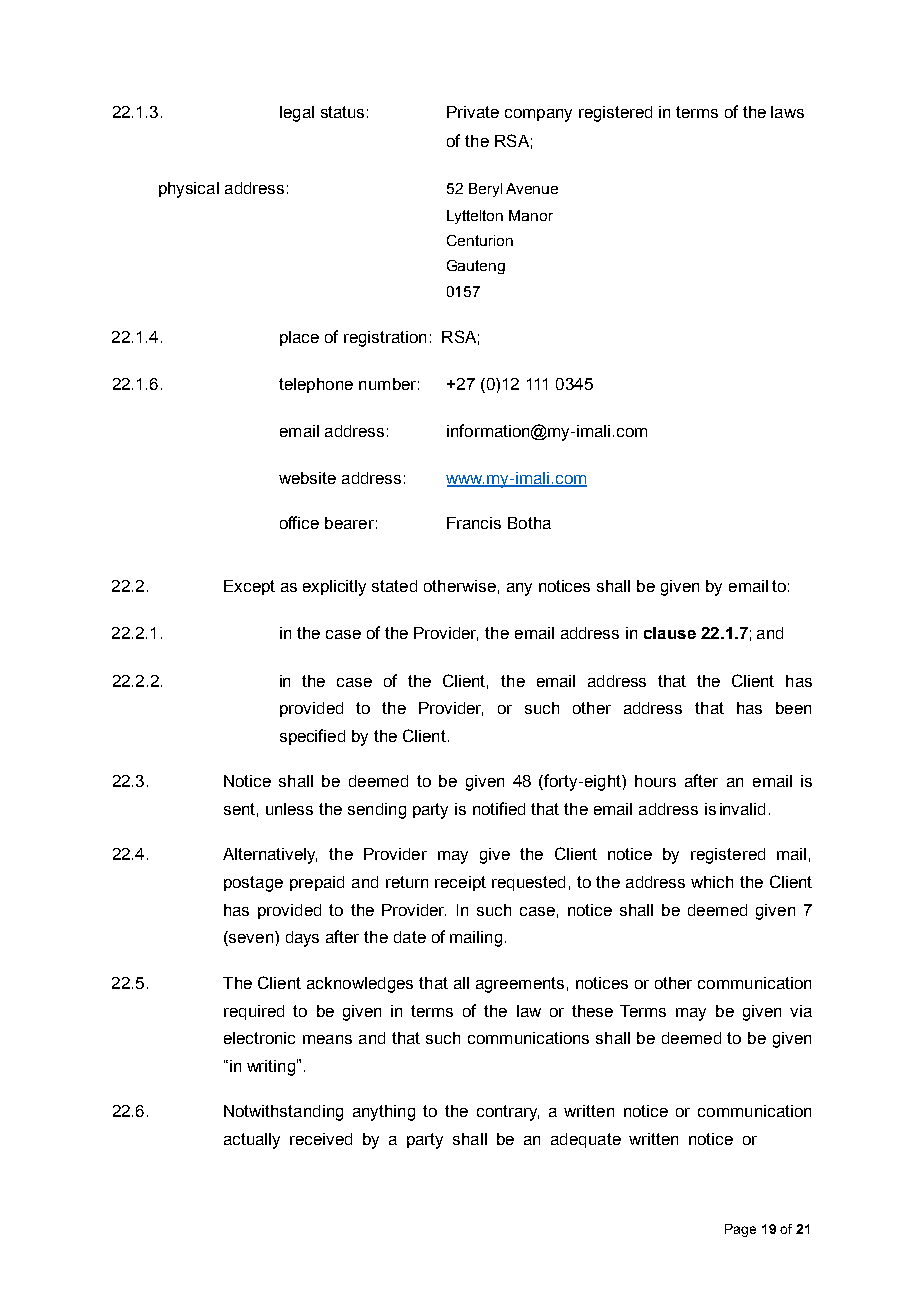 This screenshot has height=1307, width=924. Describe the element at coordinates (250, 940) in the screenshot. I see `seven` at that location.
